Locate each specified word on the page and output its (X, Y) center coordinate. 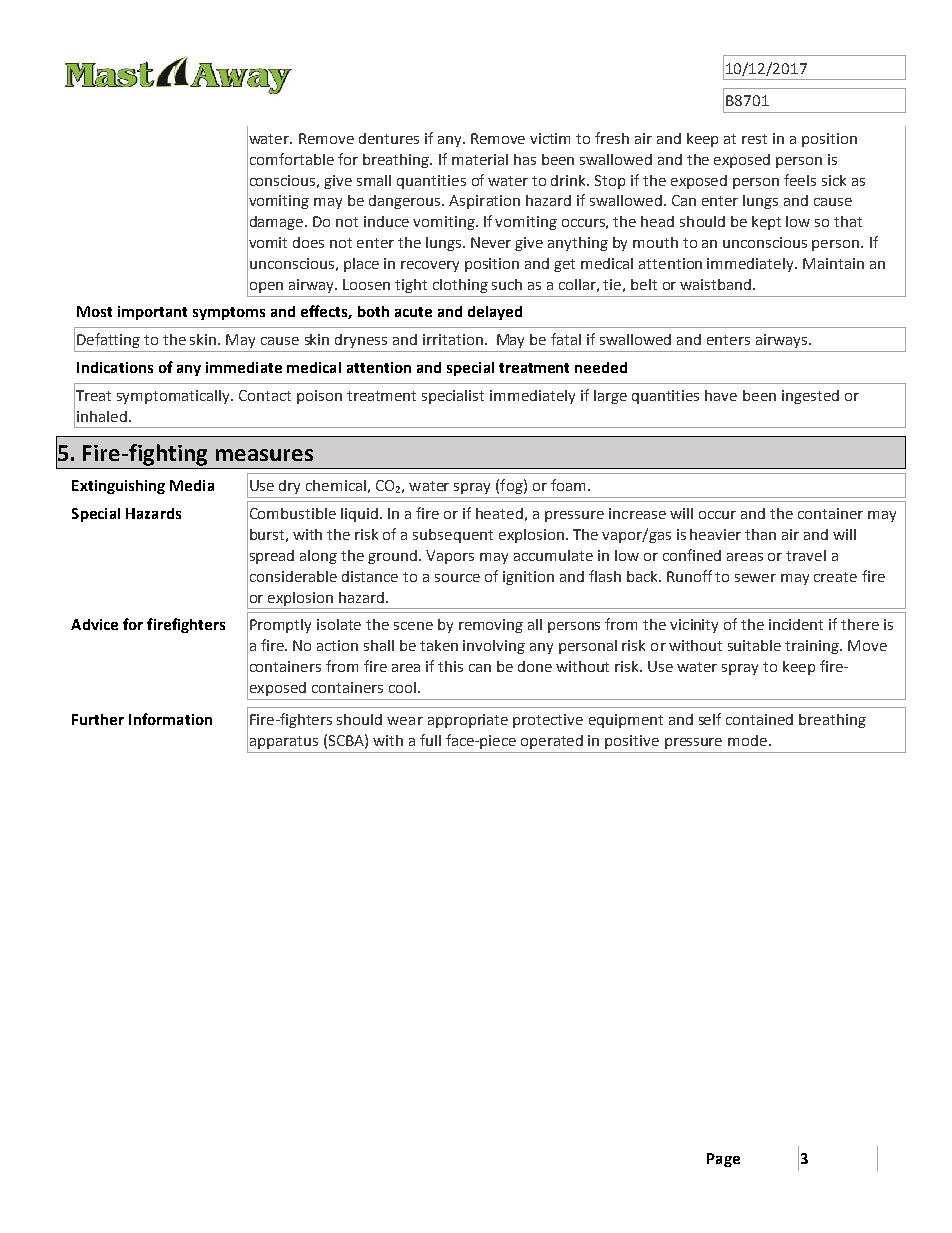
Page (723, 1160)
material (480, 159)
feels (800, 180)
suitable (754, 645)
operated (552, 742)
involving (494, 647)
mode (749, 740)
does (308, 242)
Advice (94, 624)
